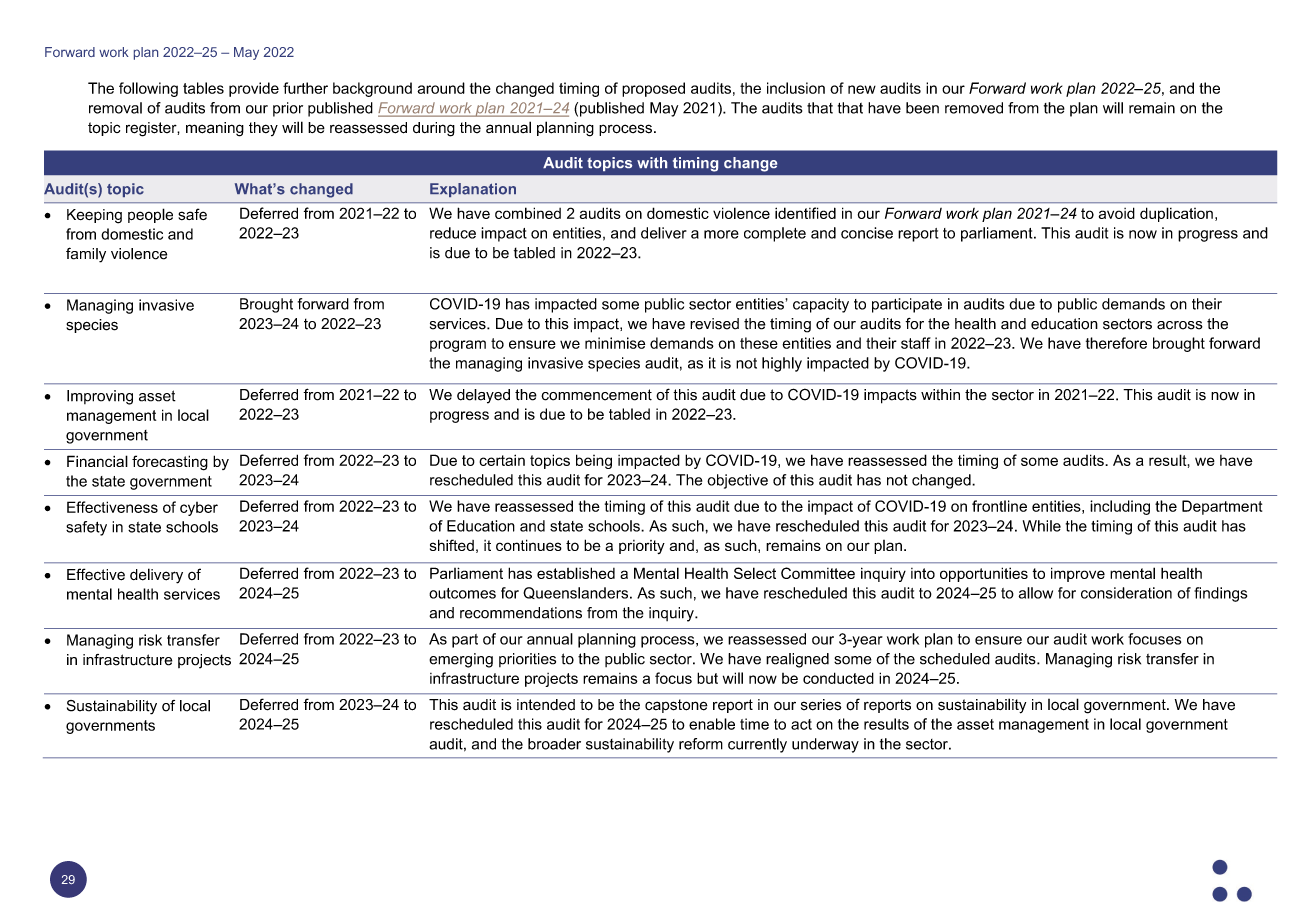  Describe the element at coordinates (653, 89) in the image. I see `proposed` at that location.
